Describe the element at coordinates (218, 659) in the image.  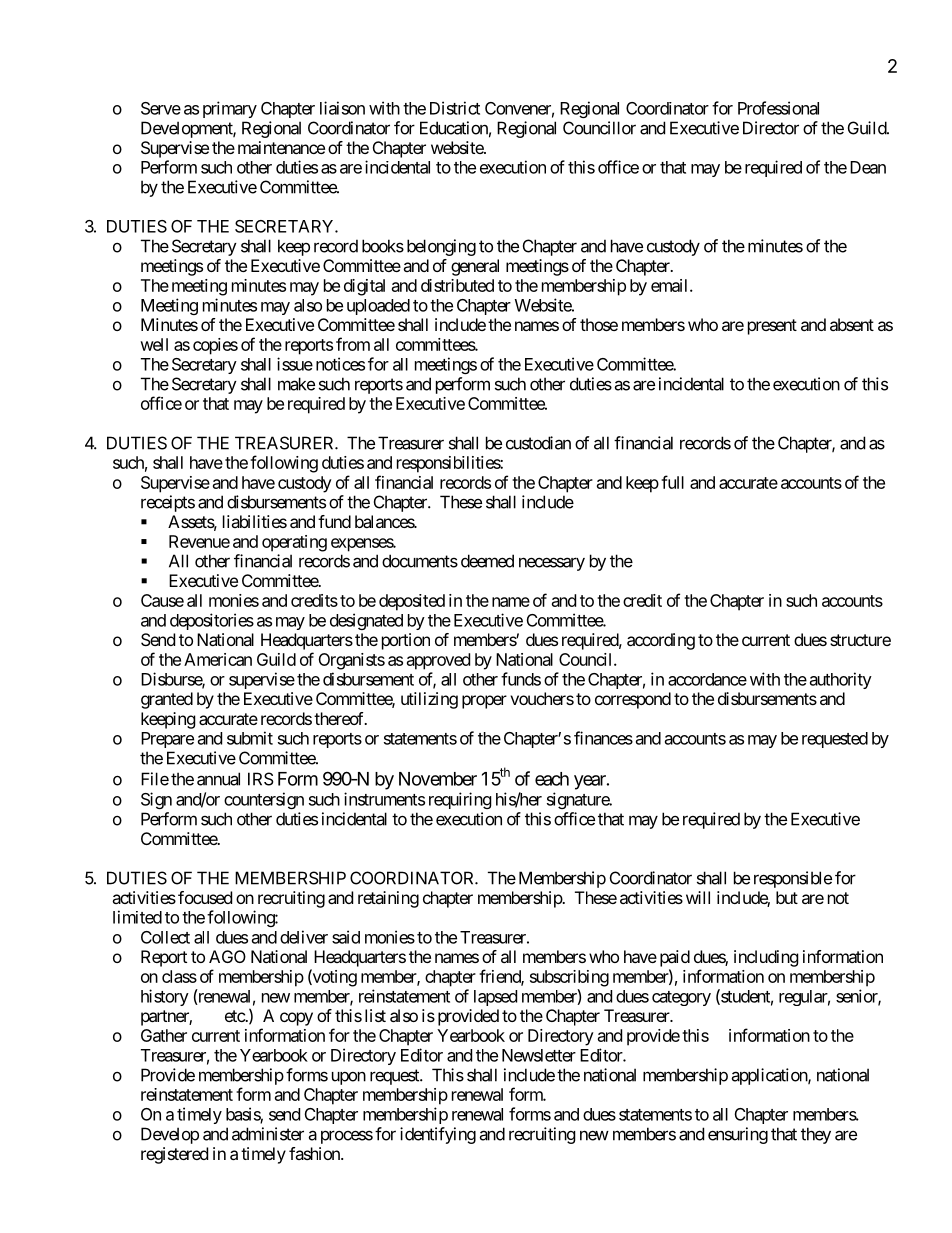
I see `American` at that location.
